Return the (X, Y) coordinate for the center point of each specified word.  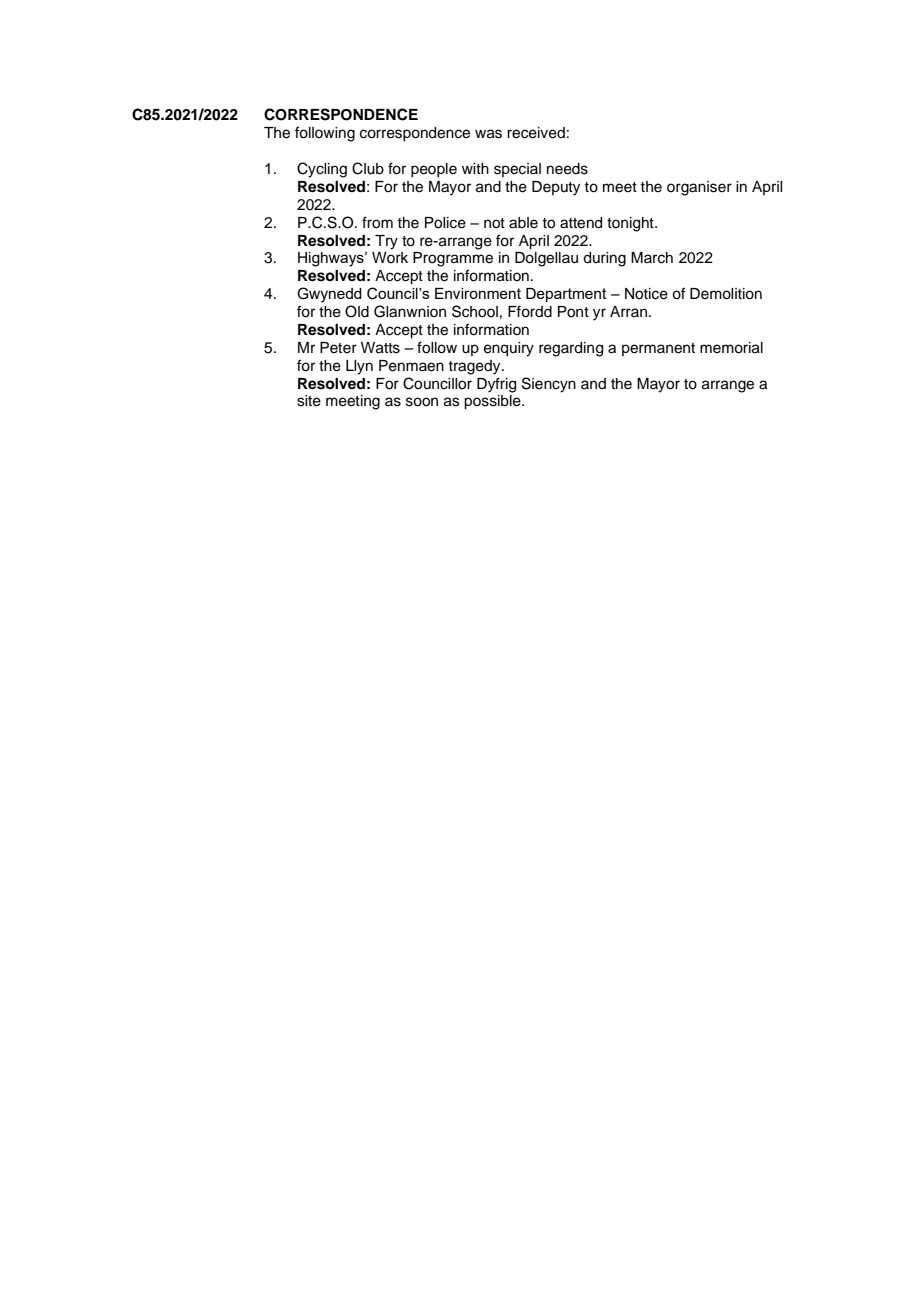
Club (368, 168)
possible (493, 402)
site (309, 401)
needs (567, 169)
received (536, 133)
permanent (658, 349)
